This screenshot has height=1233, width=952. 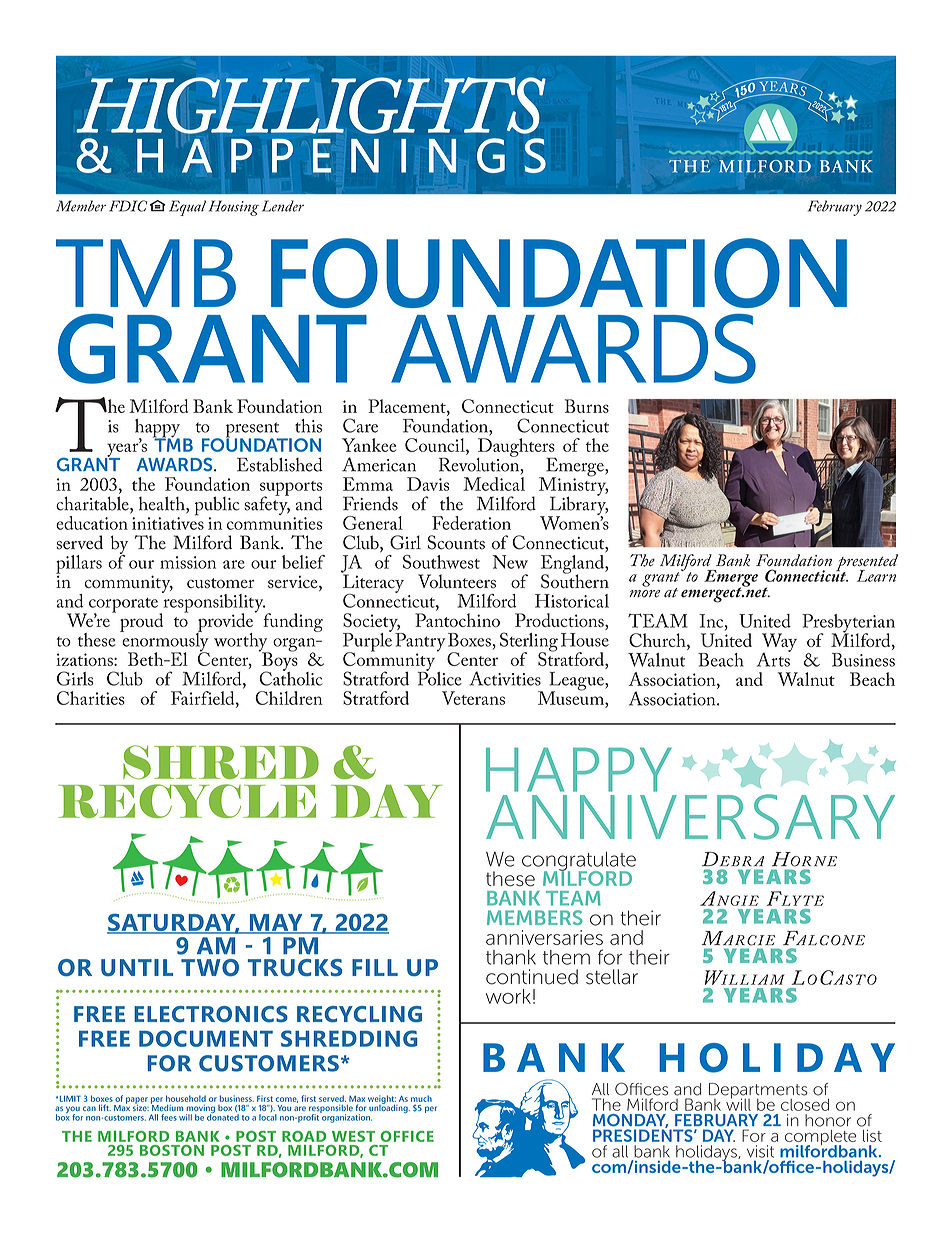 I want to click on Burns, so click(x=587, y=406).
